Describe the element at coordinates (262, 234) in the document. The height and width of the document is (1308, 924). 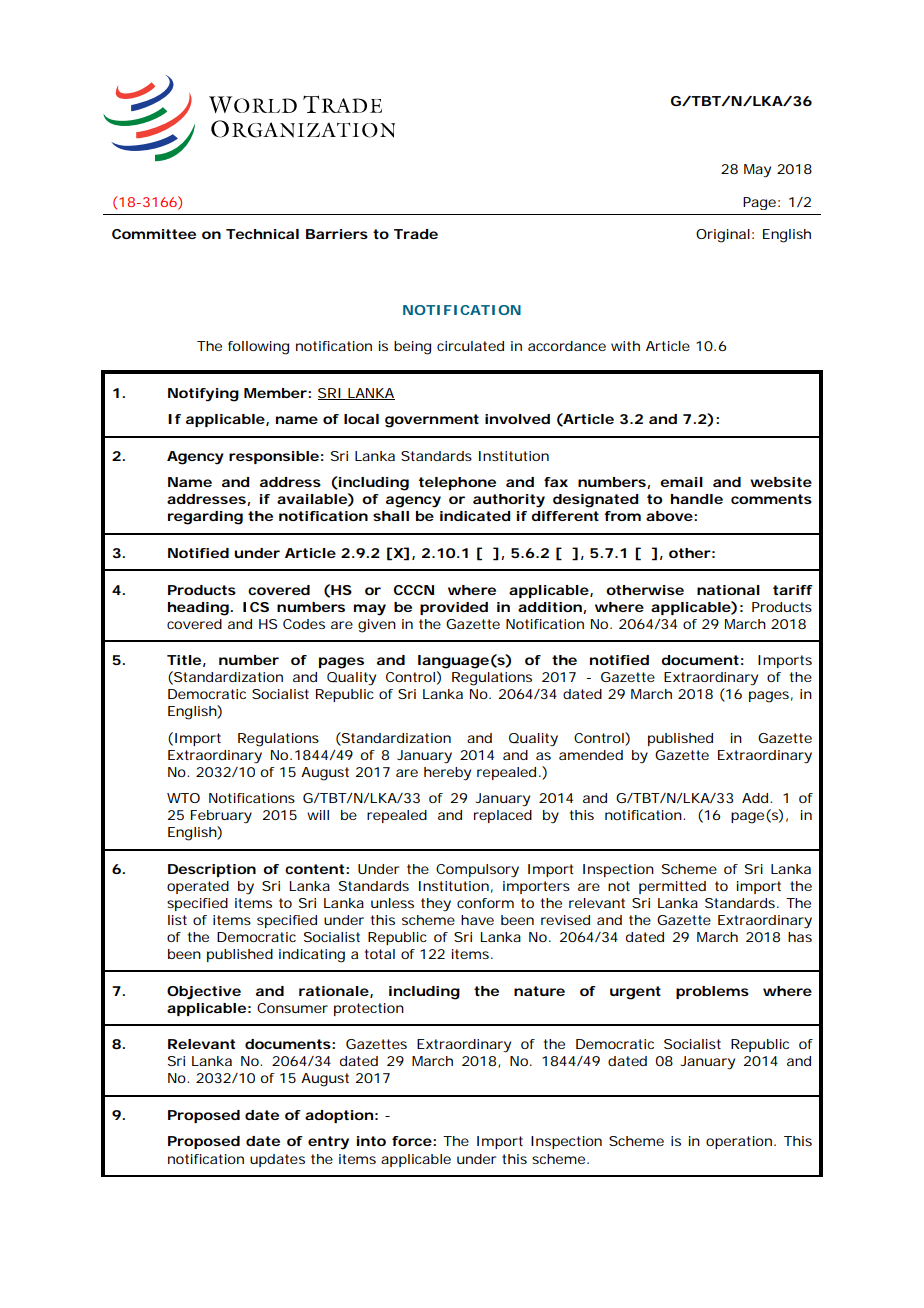
I see `Technical` at that location.
